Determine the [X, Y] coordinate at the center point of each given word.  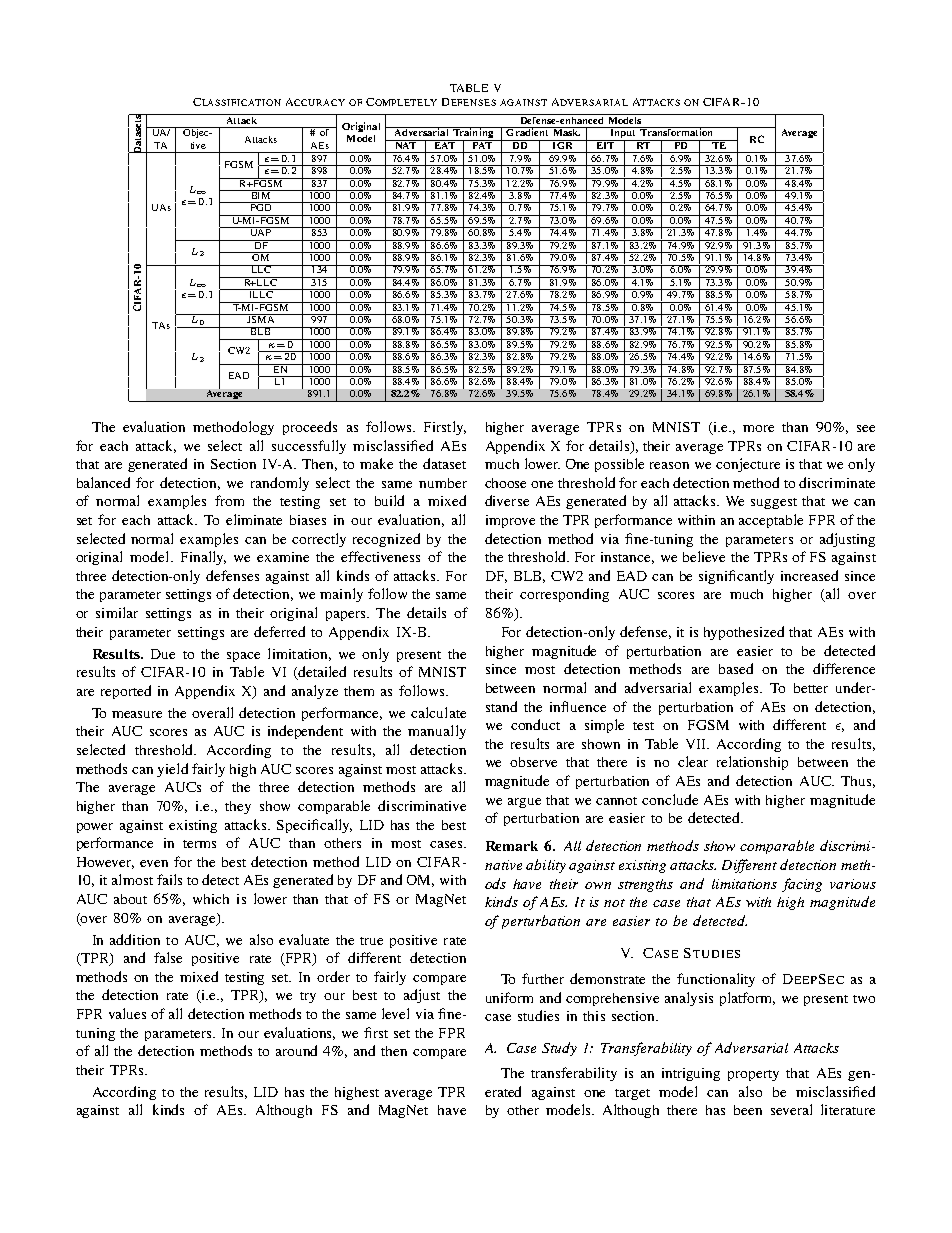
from [229, 500]
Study [559, 1049]
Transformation [677, 131]
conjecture [748, 465]
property [753, 1075]
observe [533, 762]
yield [172, 770]
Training [473, 134]
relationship [752, 763]
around [296, 1050]
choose [505, 483]
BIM [260, 194]
